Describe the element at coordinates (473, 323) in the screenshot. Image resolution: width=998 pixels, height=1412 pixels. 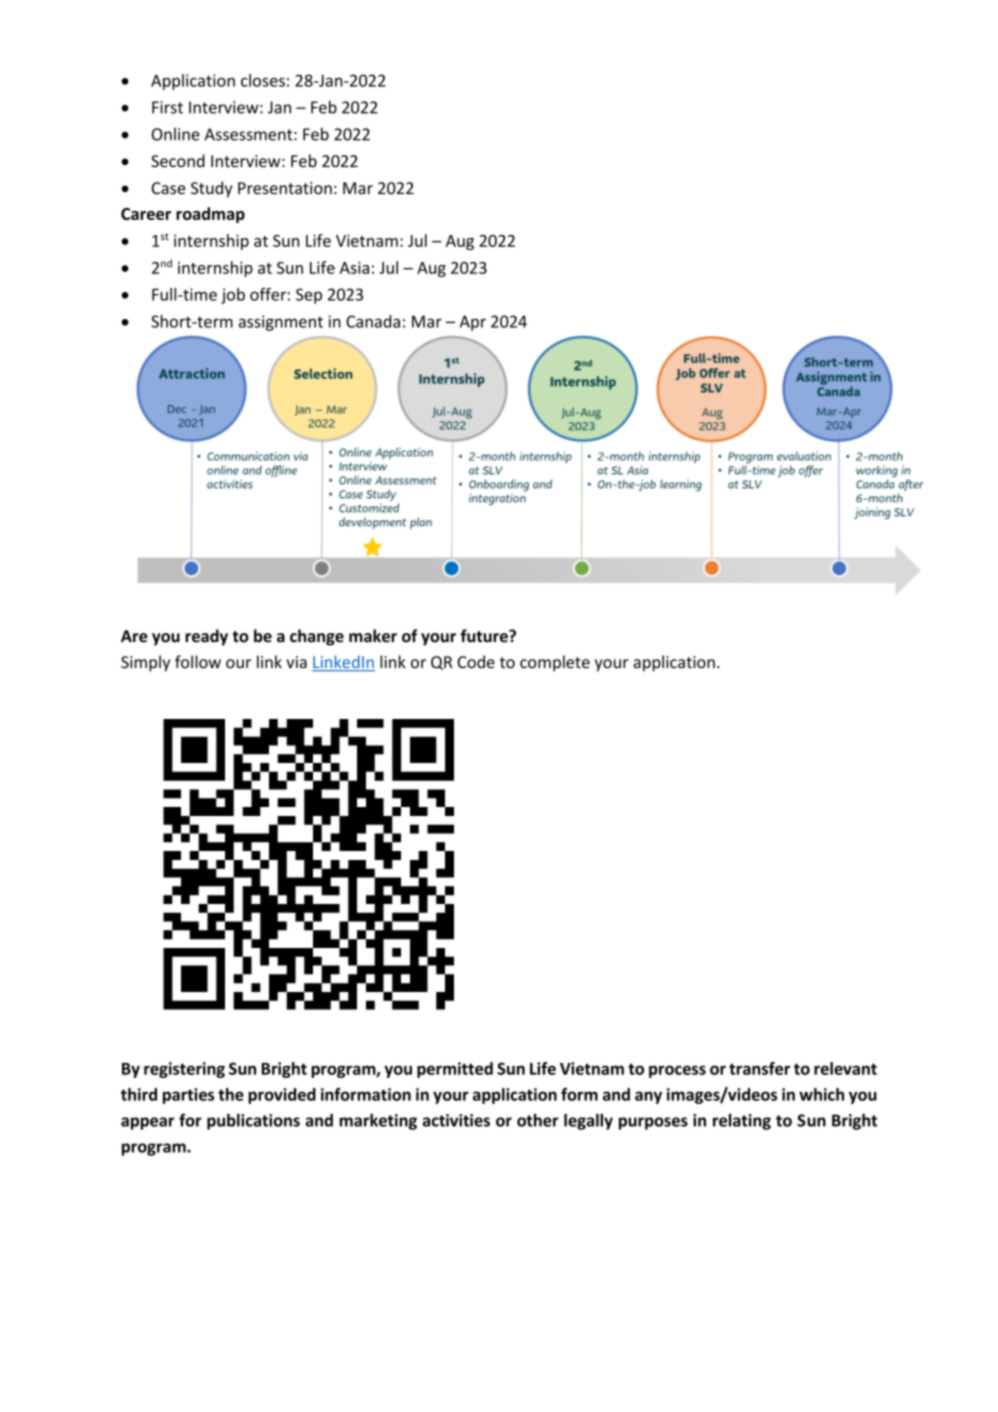
I see `Apr` at that location.
